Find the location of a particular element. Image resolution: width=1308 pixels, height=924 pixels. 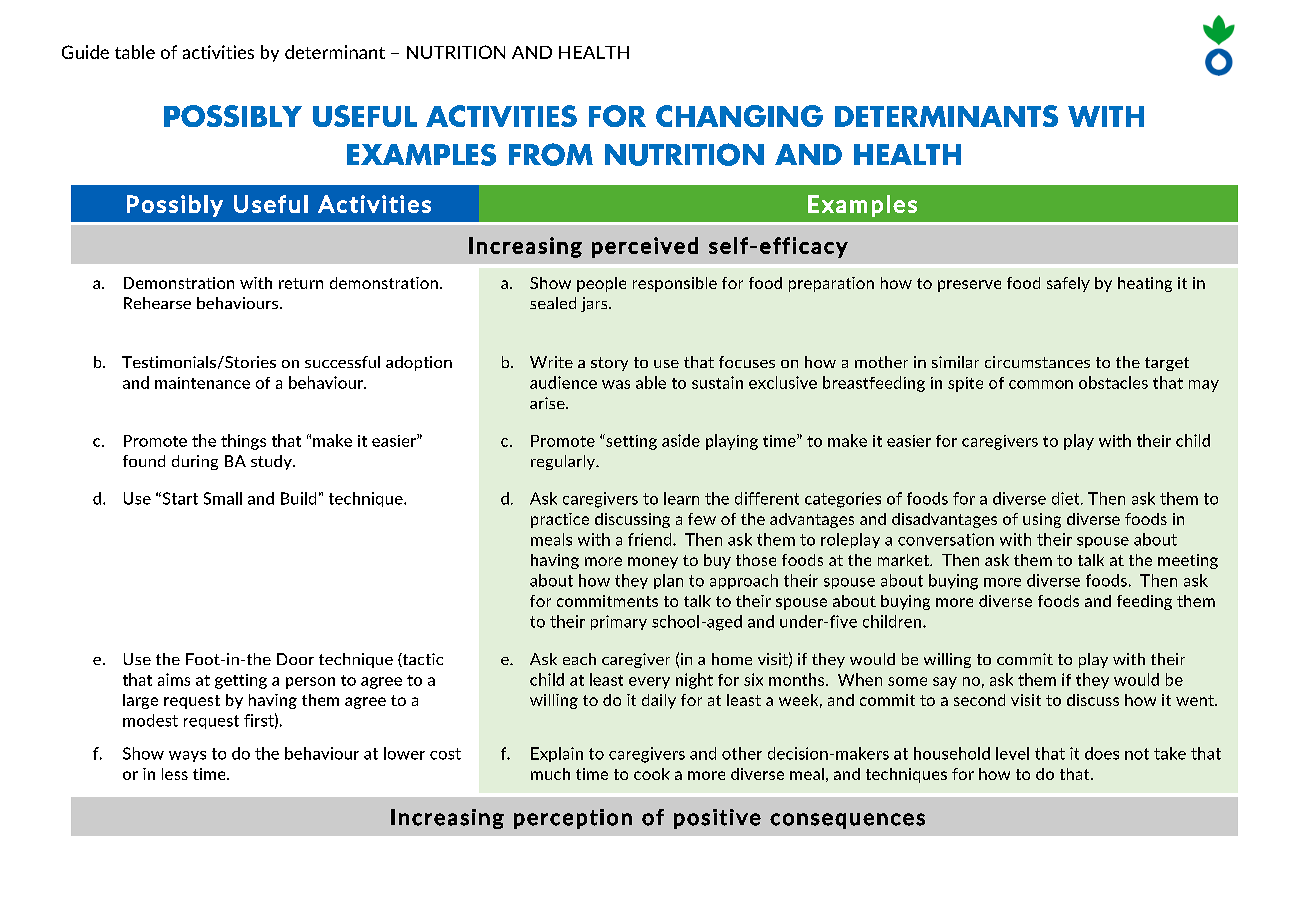

diet is located at coordinates (1067, 498).
